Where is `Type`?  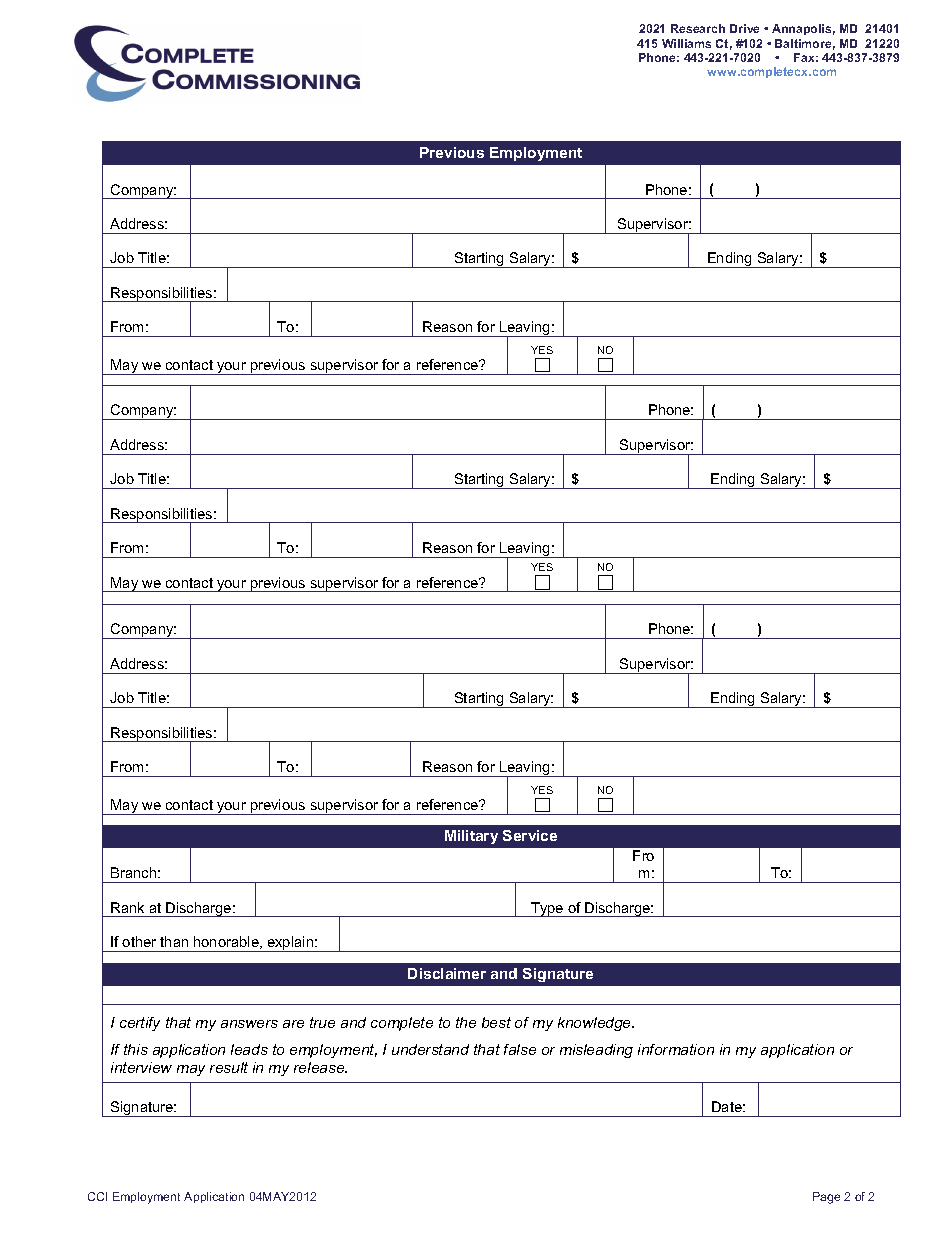
Type is located at coordinates (547, 909).
